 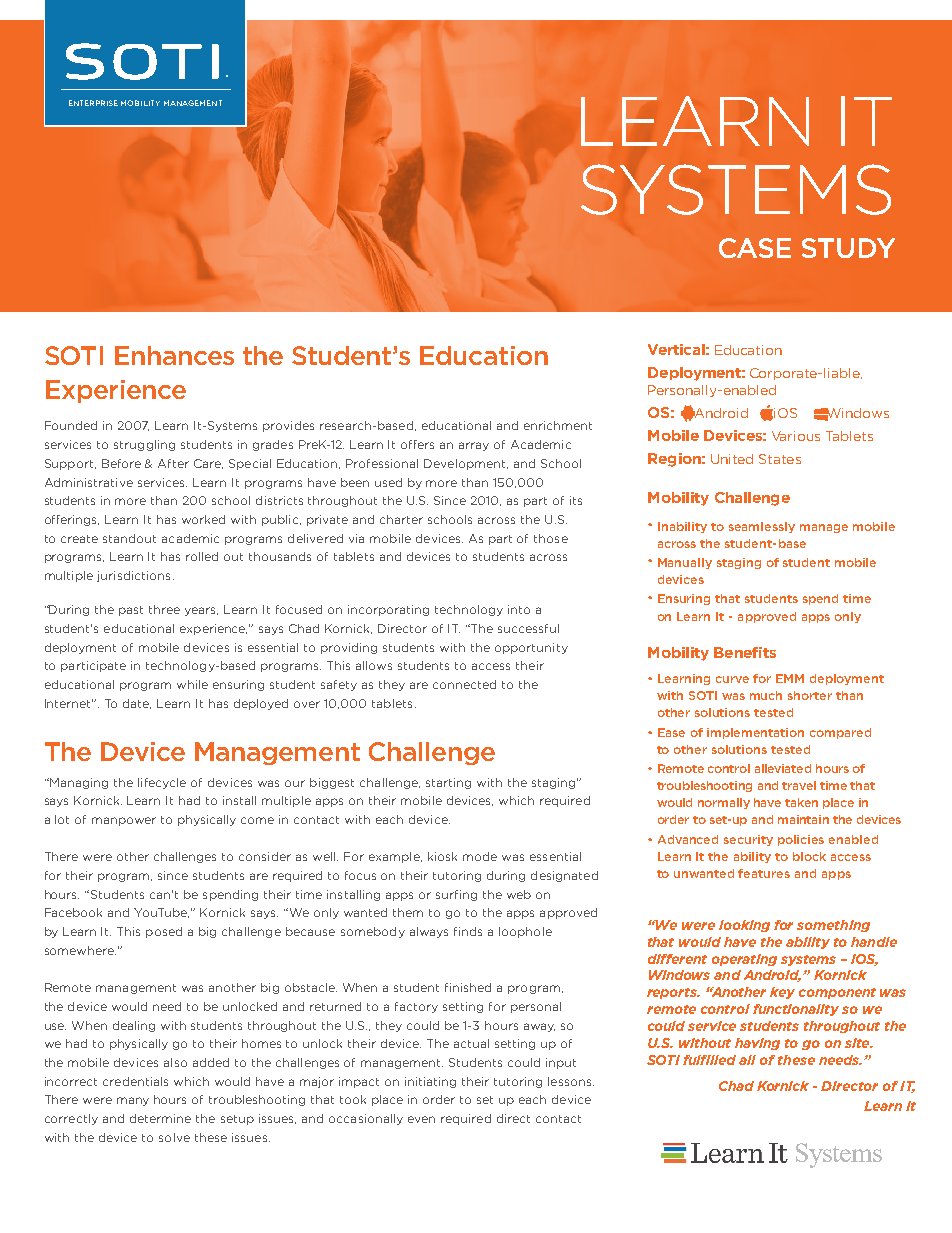 What do you see at coordinates (93, 103) in the page?
I see `ENTERPRISE` at bounding box center [93, 103].
